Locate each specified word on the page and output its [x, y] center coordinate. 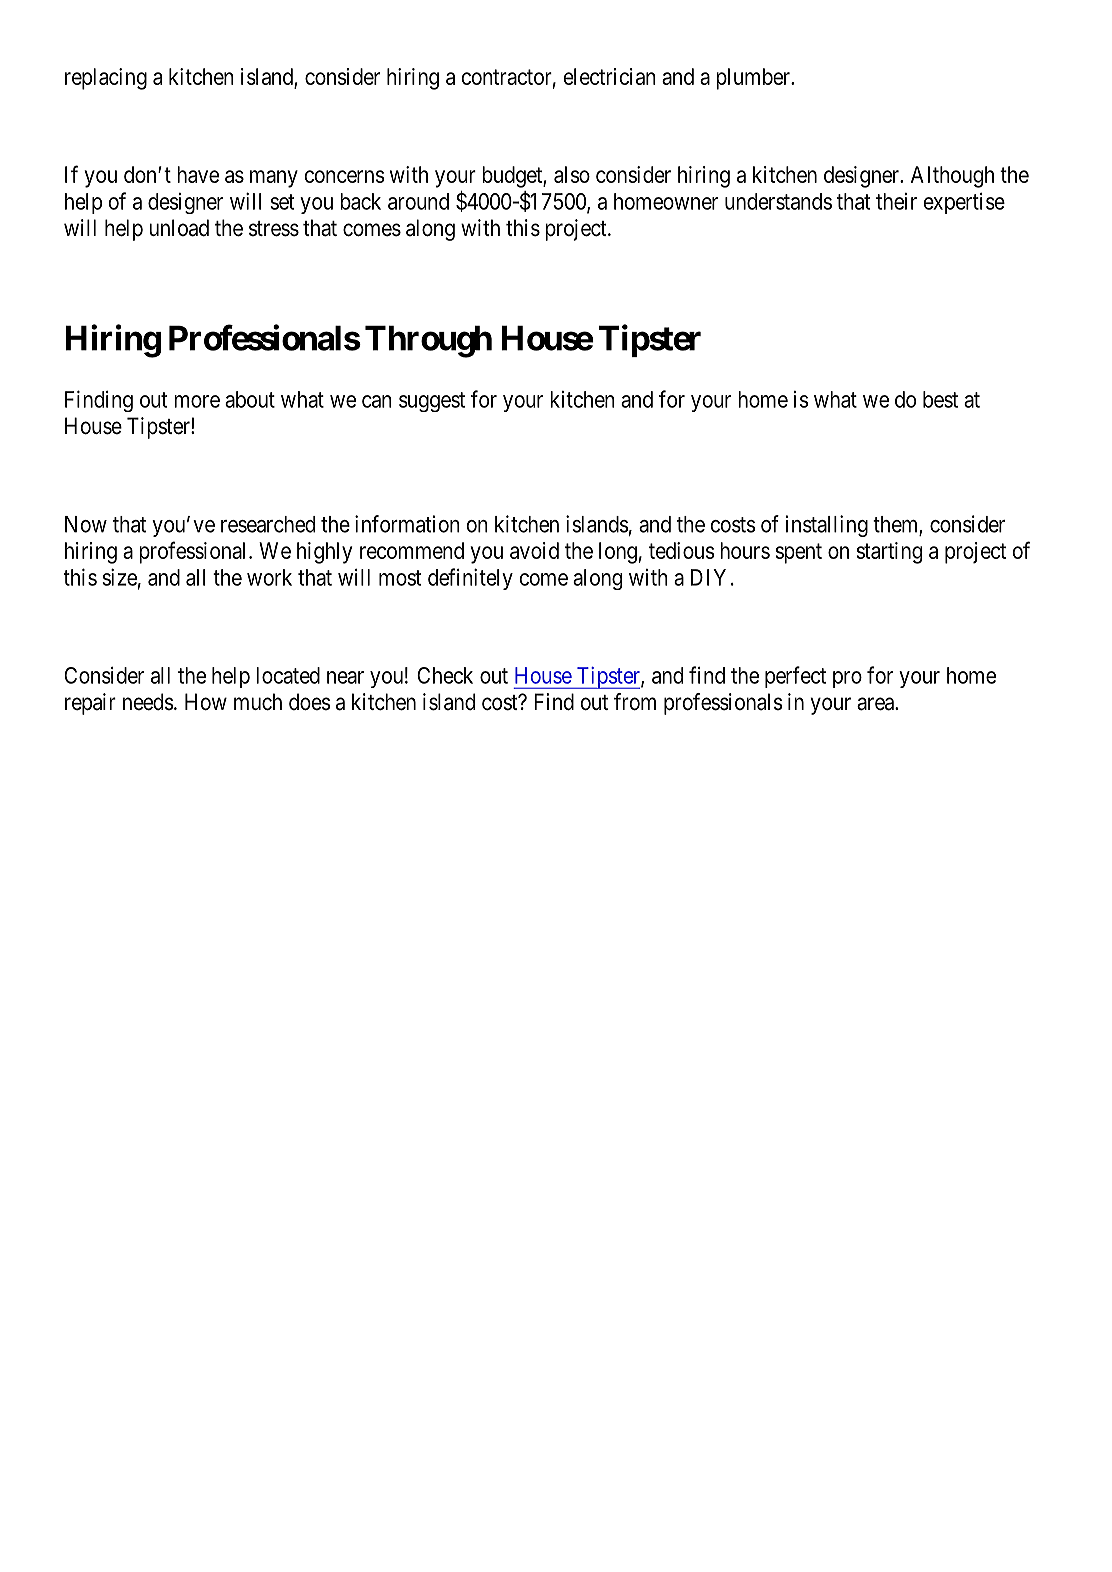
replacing [106, 79]
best [940, 399]
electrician [609, 76]
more [197, 401]
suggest [432, 402]
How [206, 702]
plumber [754, 79]
